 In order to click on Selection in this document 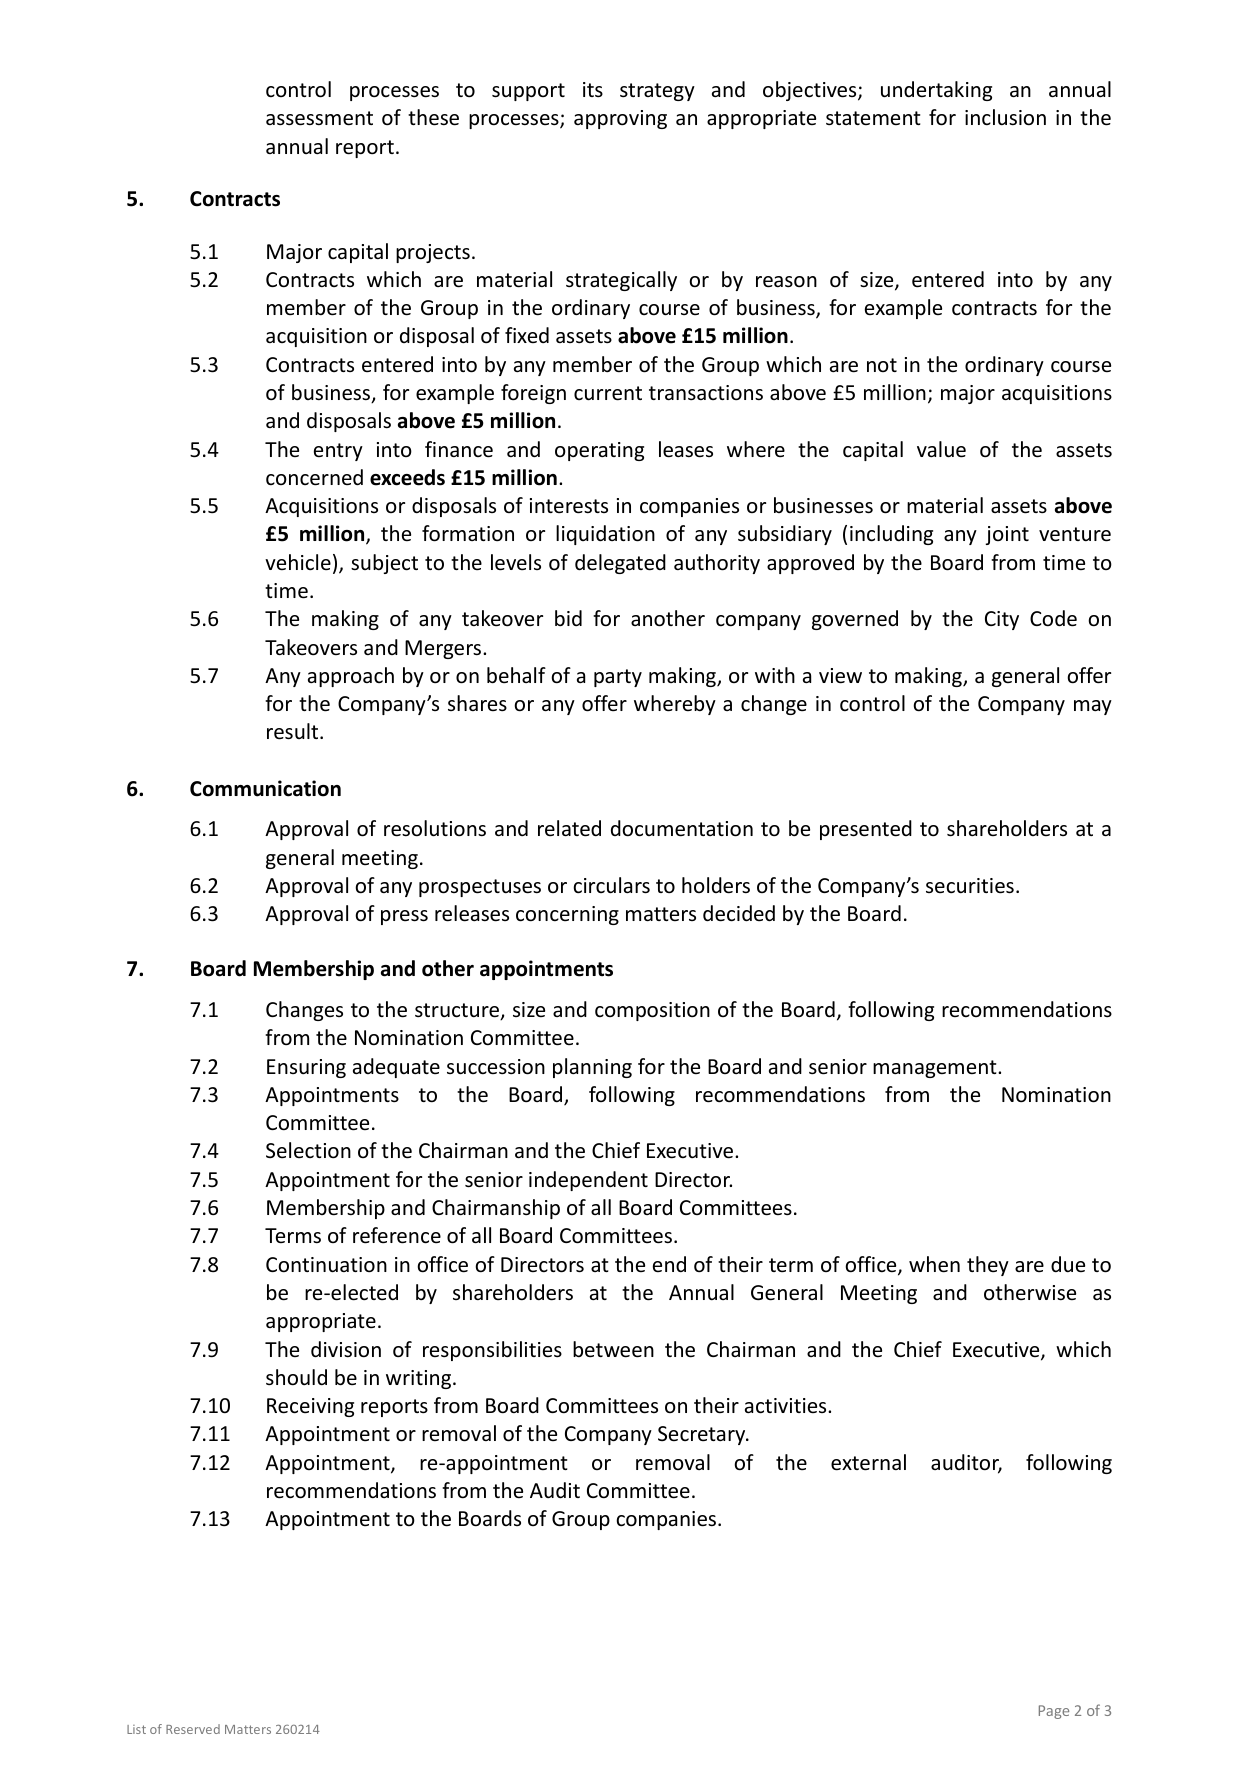, I will do `click(308, 1150)`.
